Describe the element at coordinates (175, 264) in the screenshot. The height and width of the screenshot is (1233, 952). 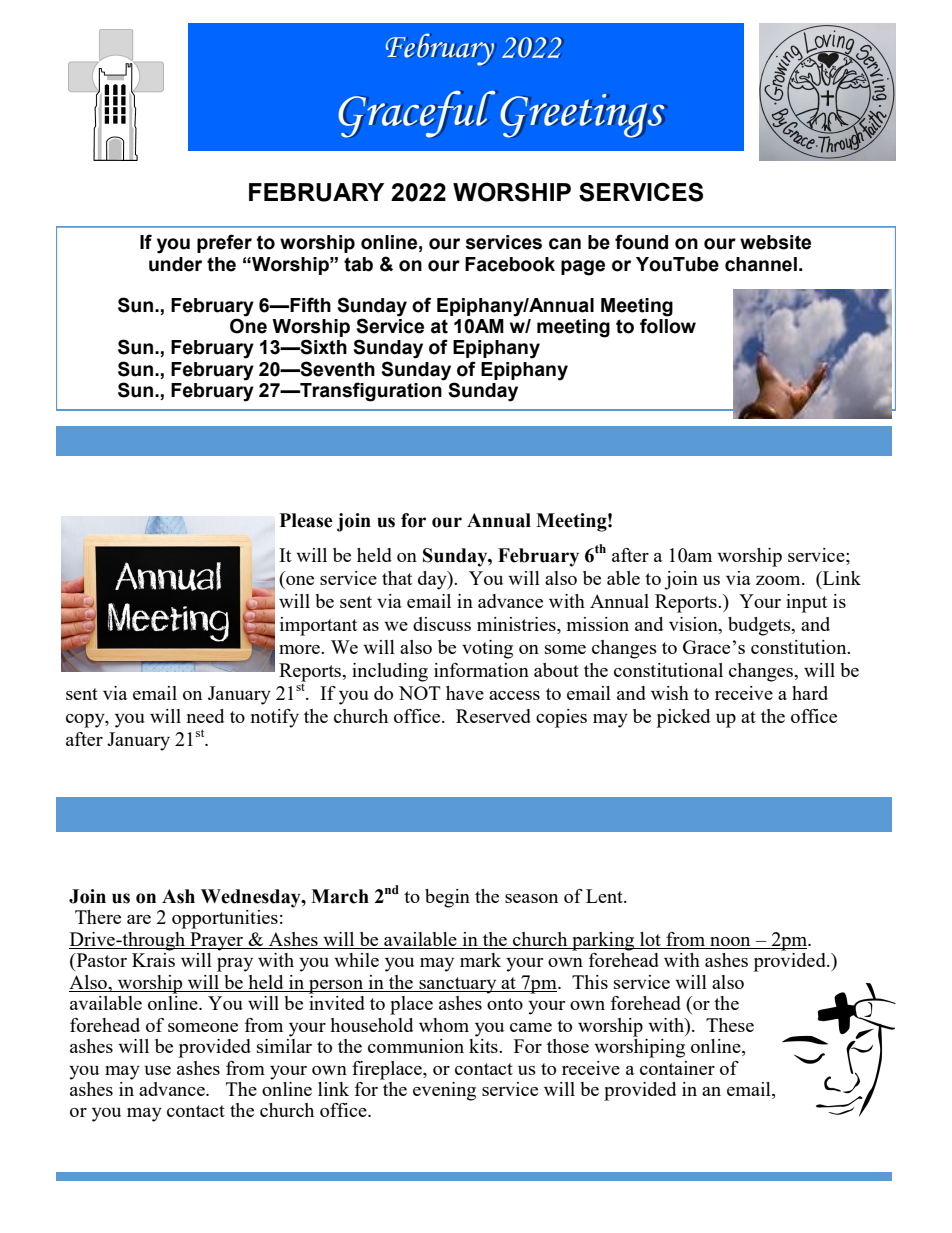
I see `under` at that location.
